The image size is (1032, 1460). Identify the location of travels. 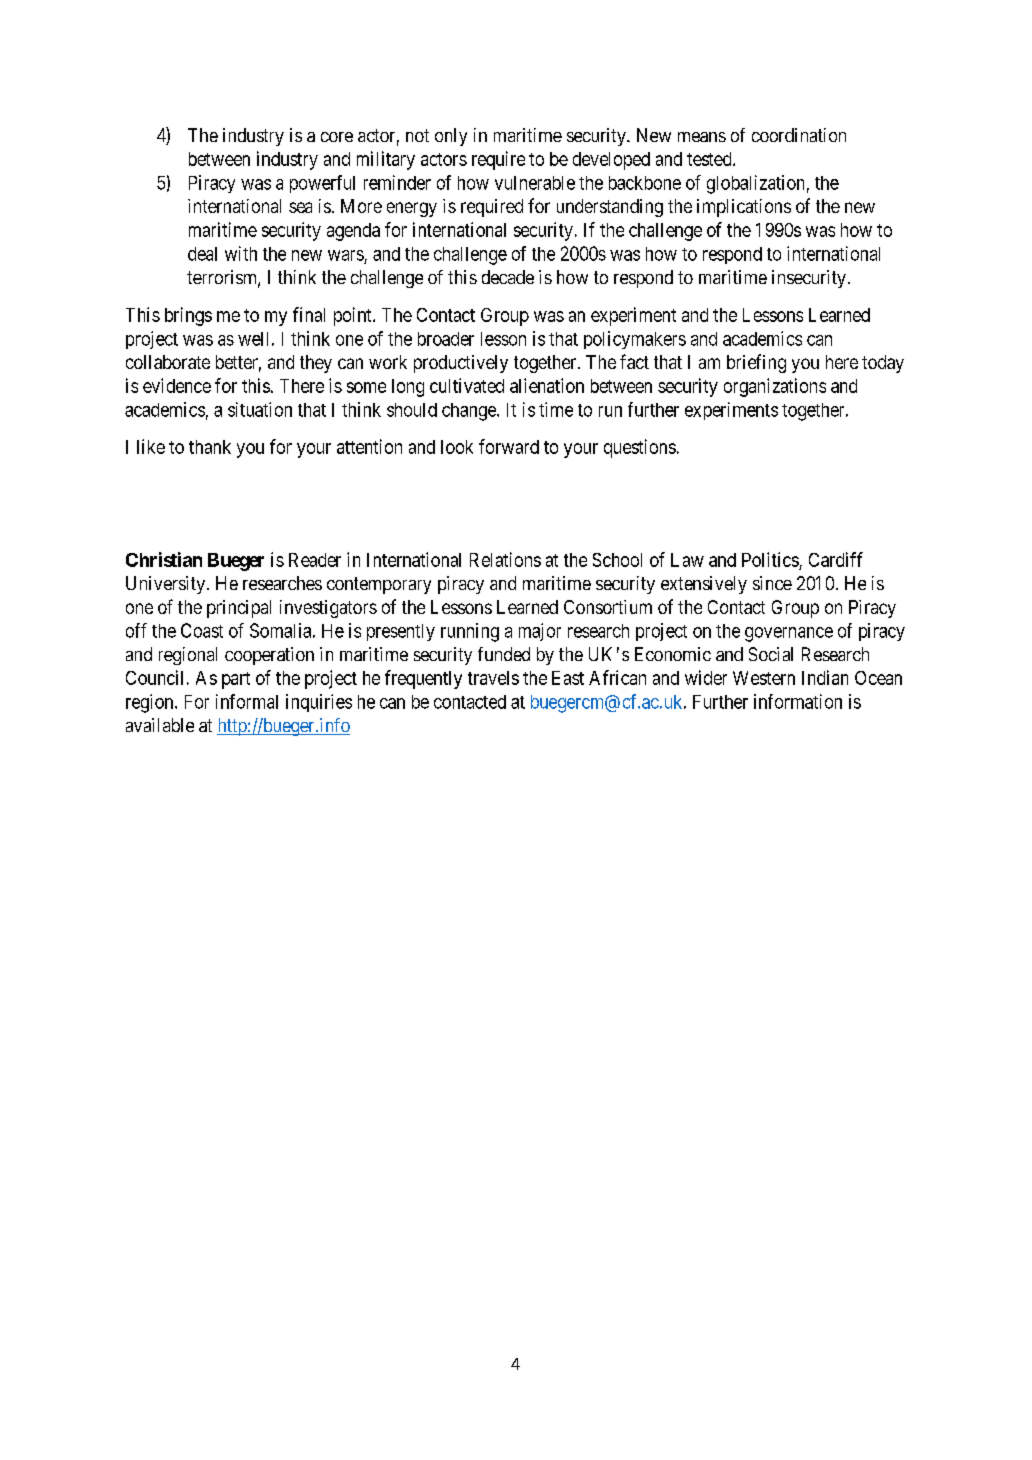
(493, 678).
